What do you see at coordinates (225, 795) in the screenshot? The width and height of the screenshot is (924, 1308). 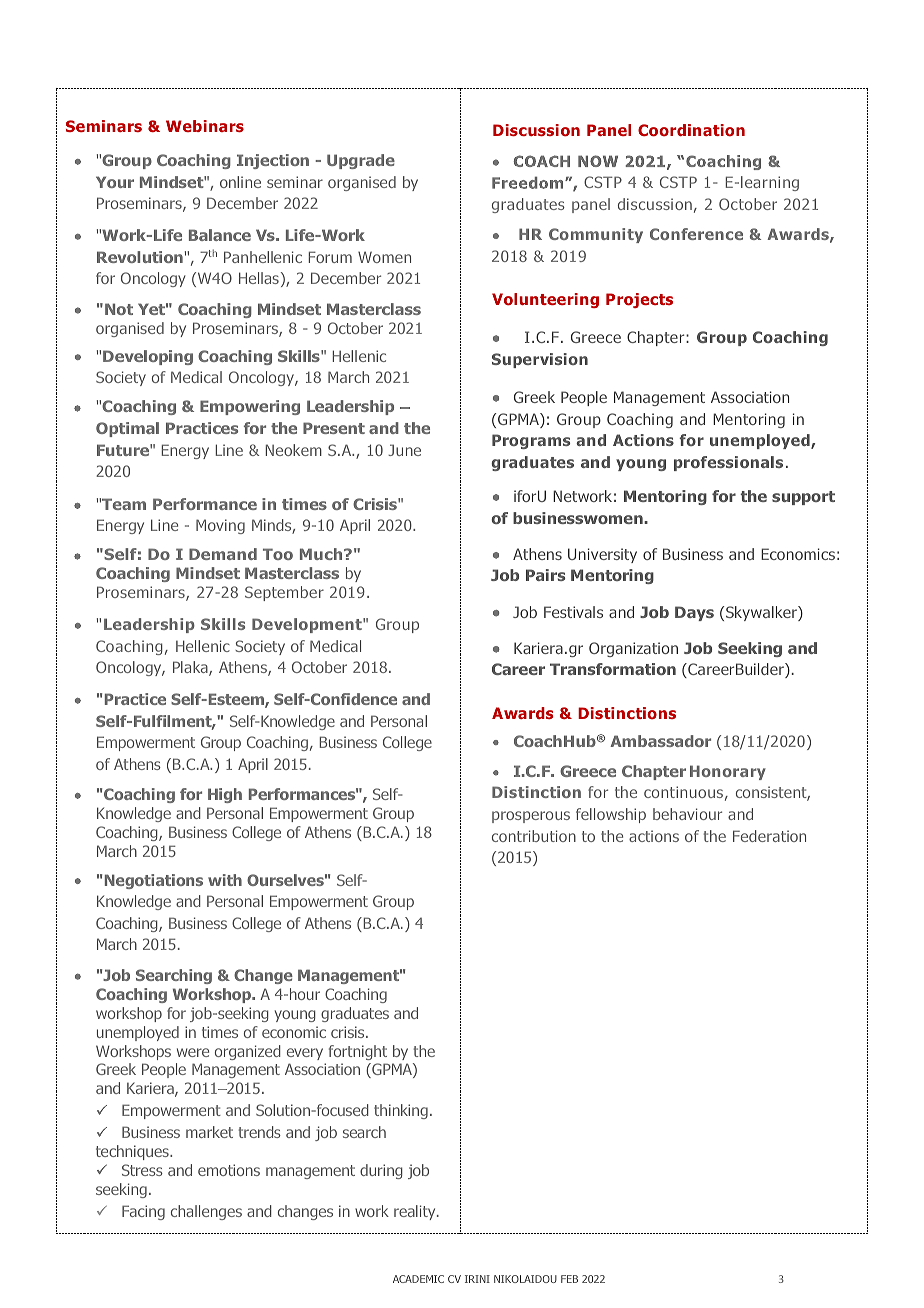 I see `High` at bounding box center [225, 795].
